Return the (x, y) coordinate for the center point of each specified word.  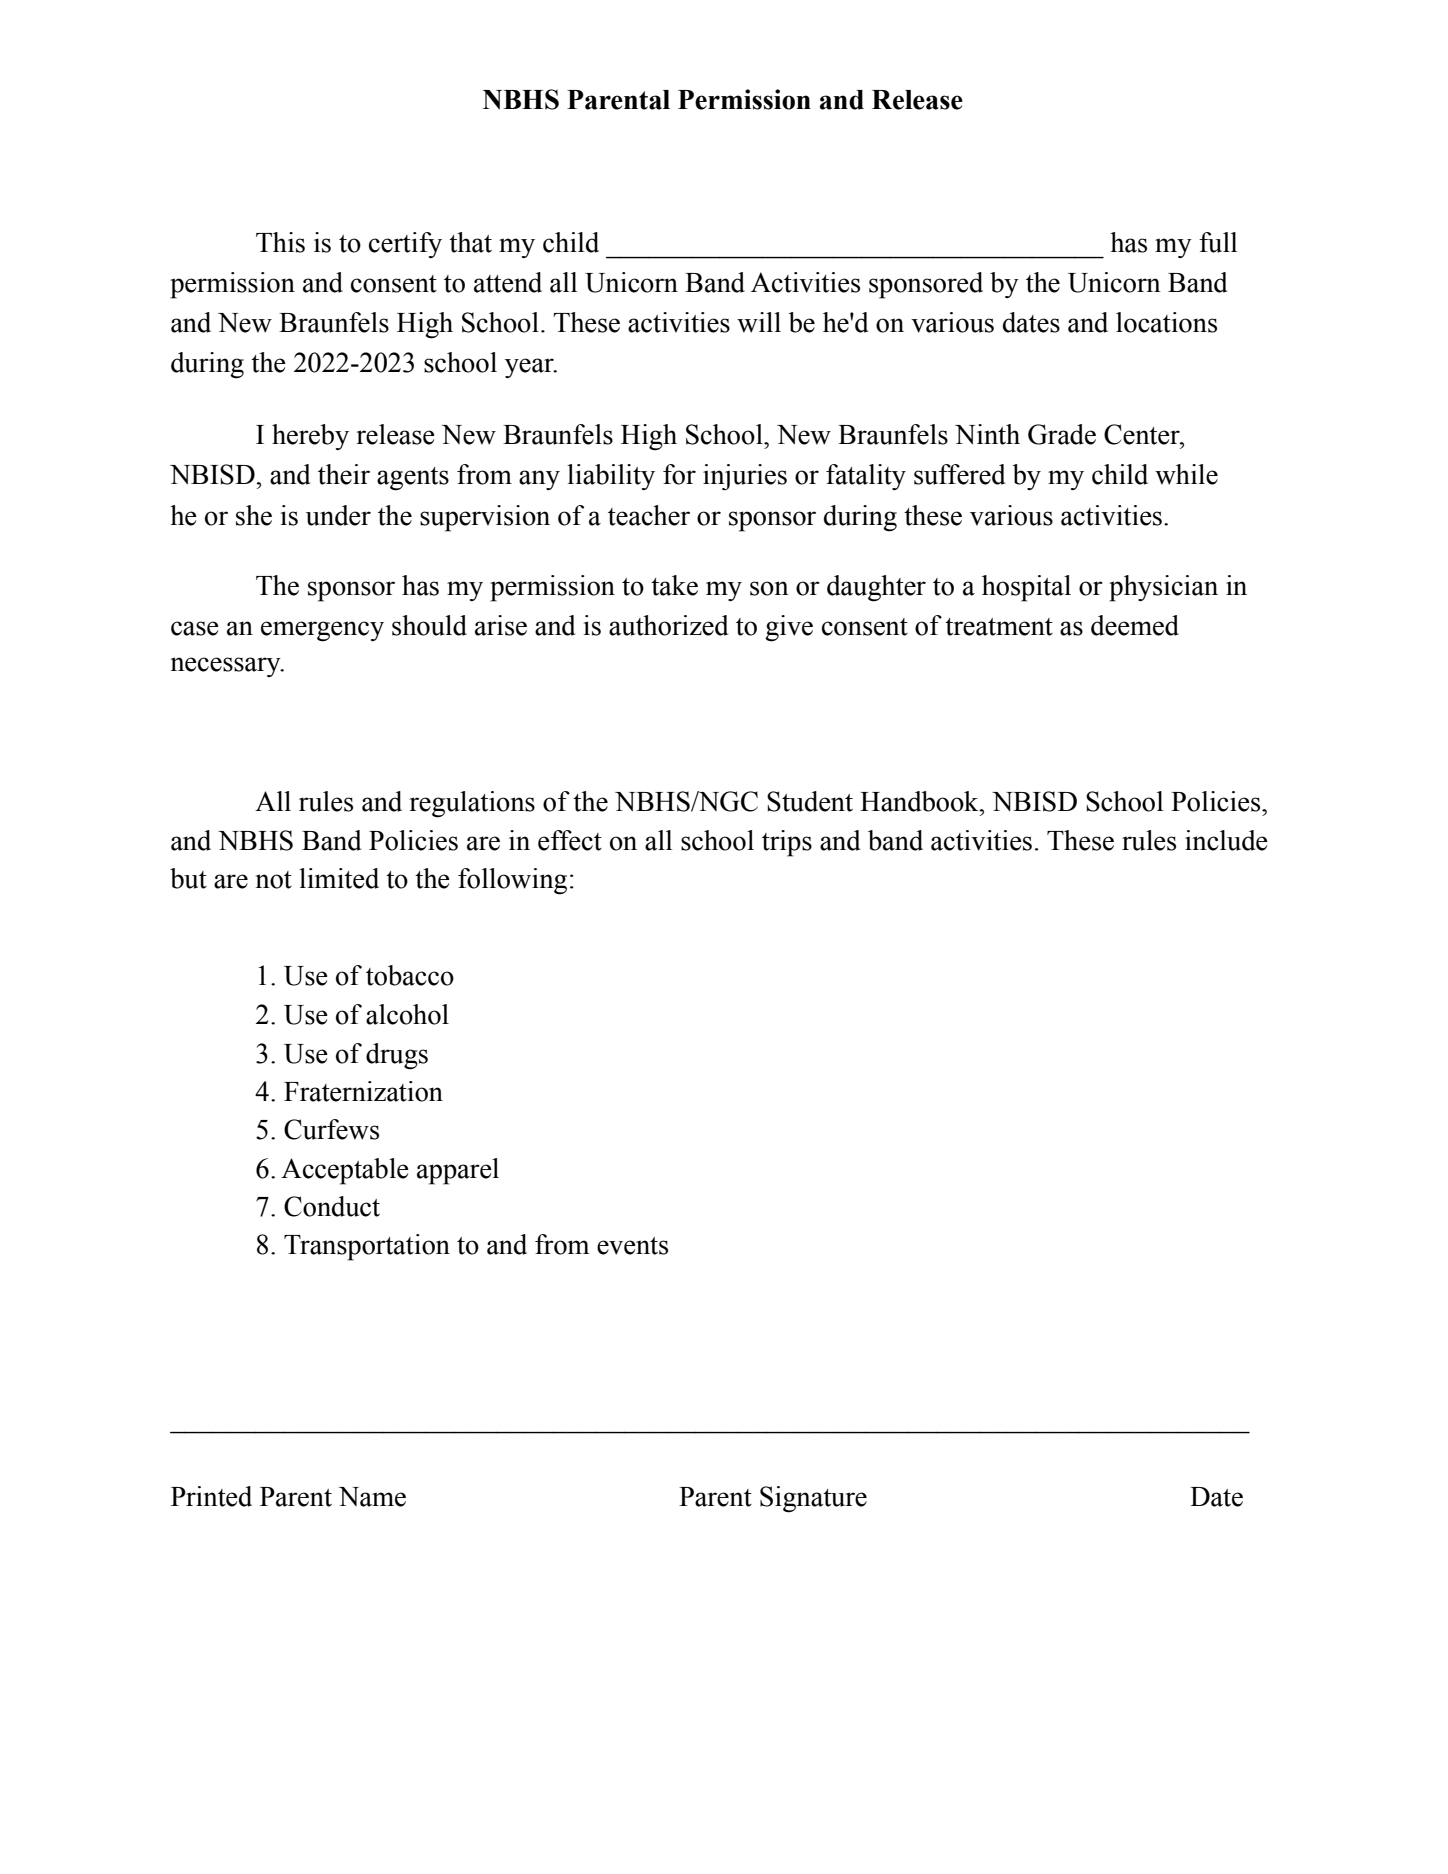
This (280, 242)
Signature (813, 1499)
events (632, 1246)
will (759, 322)
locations (1166, 322)
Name (372, 1497)
